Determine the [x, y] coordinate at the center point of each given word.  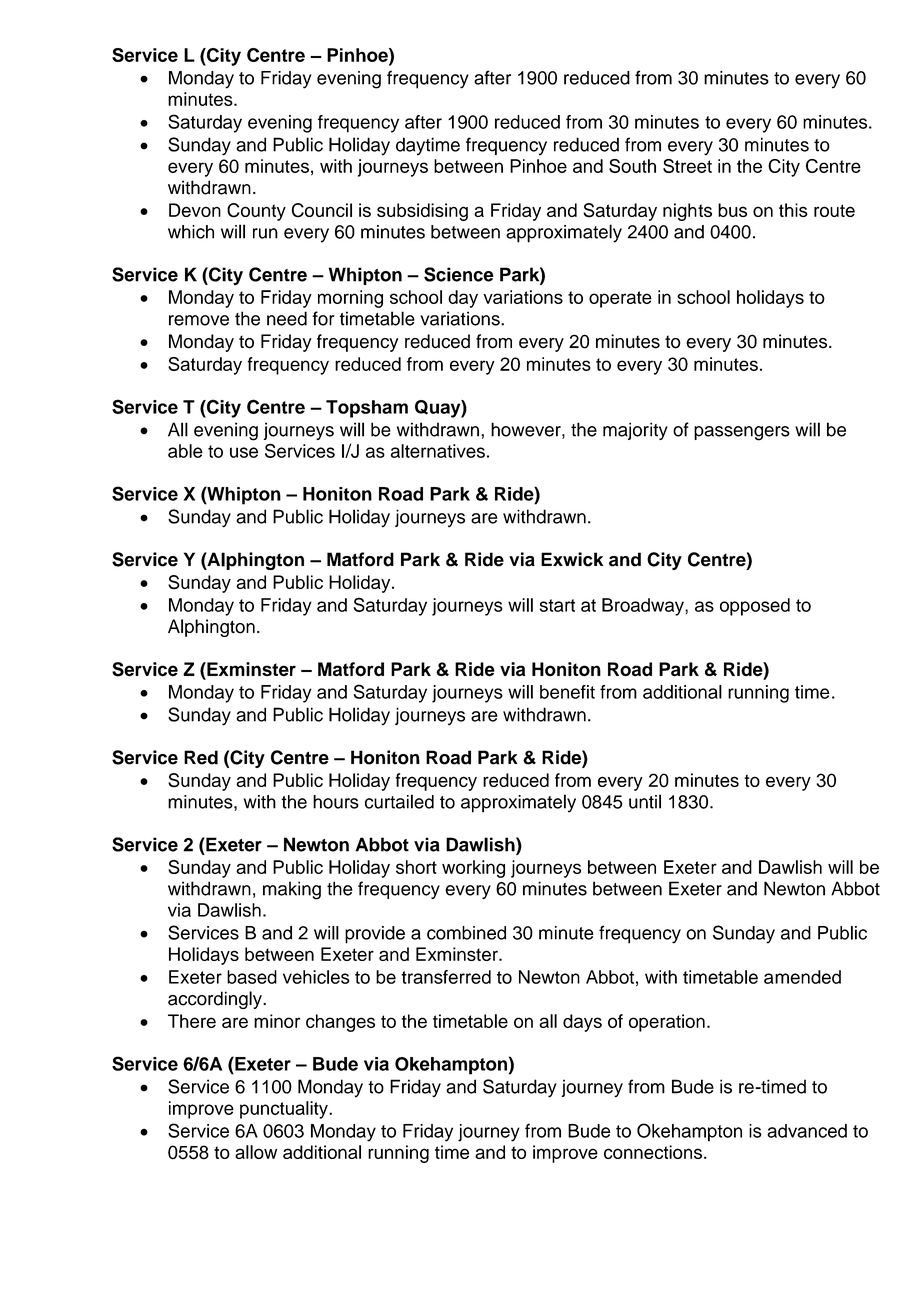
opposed [755, 607]
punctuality [285, 1110]
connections [653, 1152]
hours [336, 802]
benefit [567, 692]
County [256, 212]
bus [732, 210]
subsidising [422, 212]
